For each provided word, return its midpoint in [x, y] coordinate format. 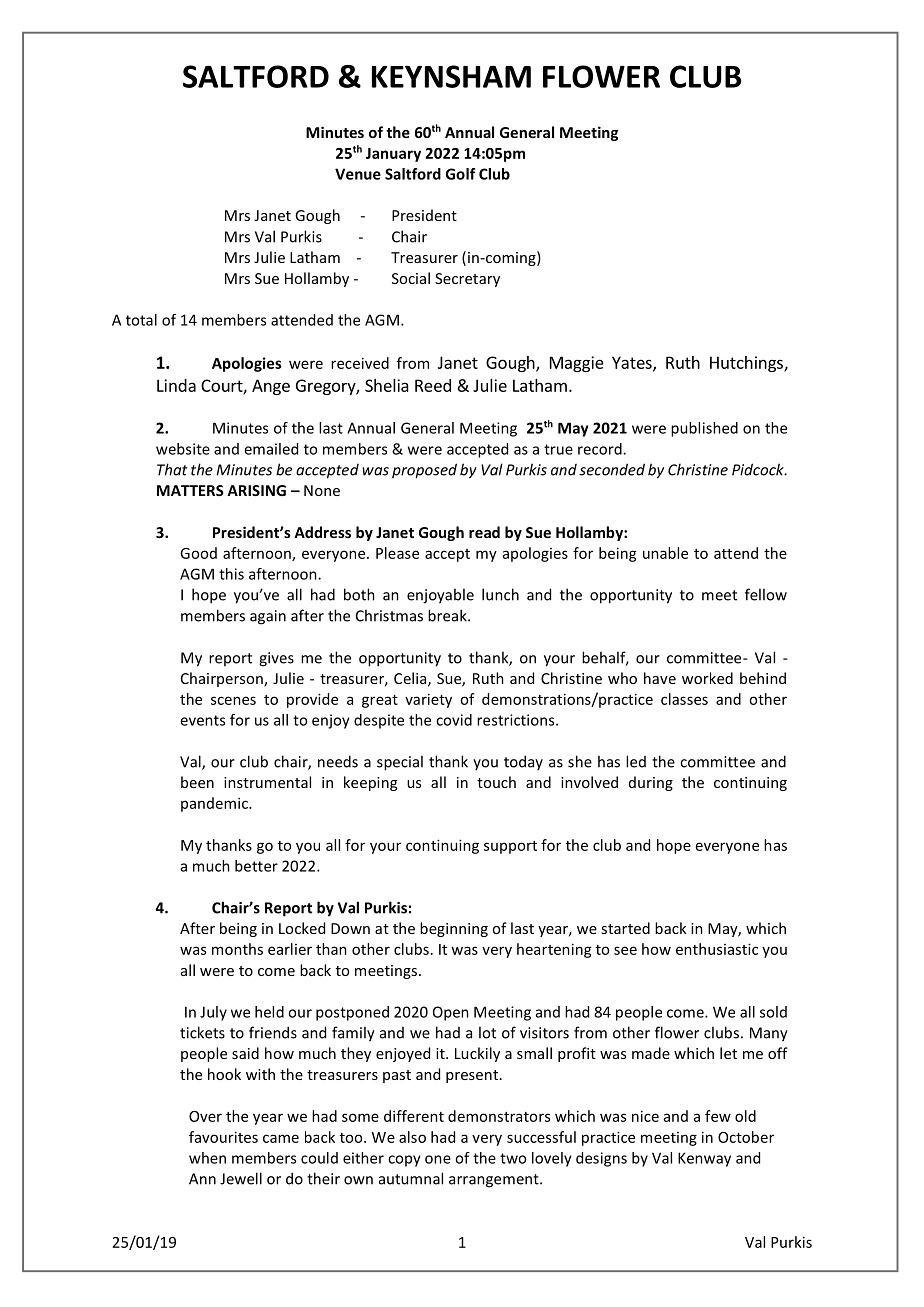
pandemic [215, 804]
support [510, 847]
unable [665, 553]
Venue [358, 174]
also [412, 1137]
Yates [633, 363]
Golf [460, 174]
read [484, 532]
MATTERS [190, 490]
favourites [223, 1137]
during [651, 783]
